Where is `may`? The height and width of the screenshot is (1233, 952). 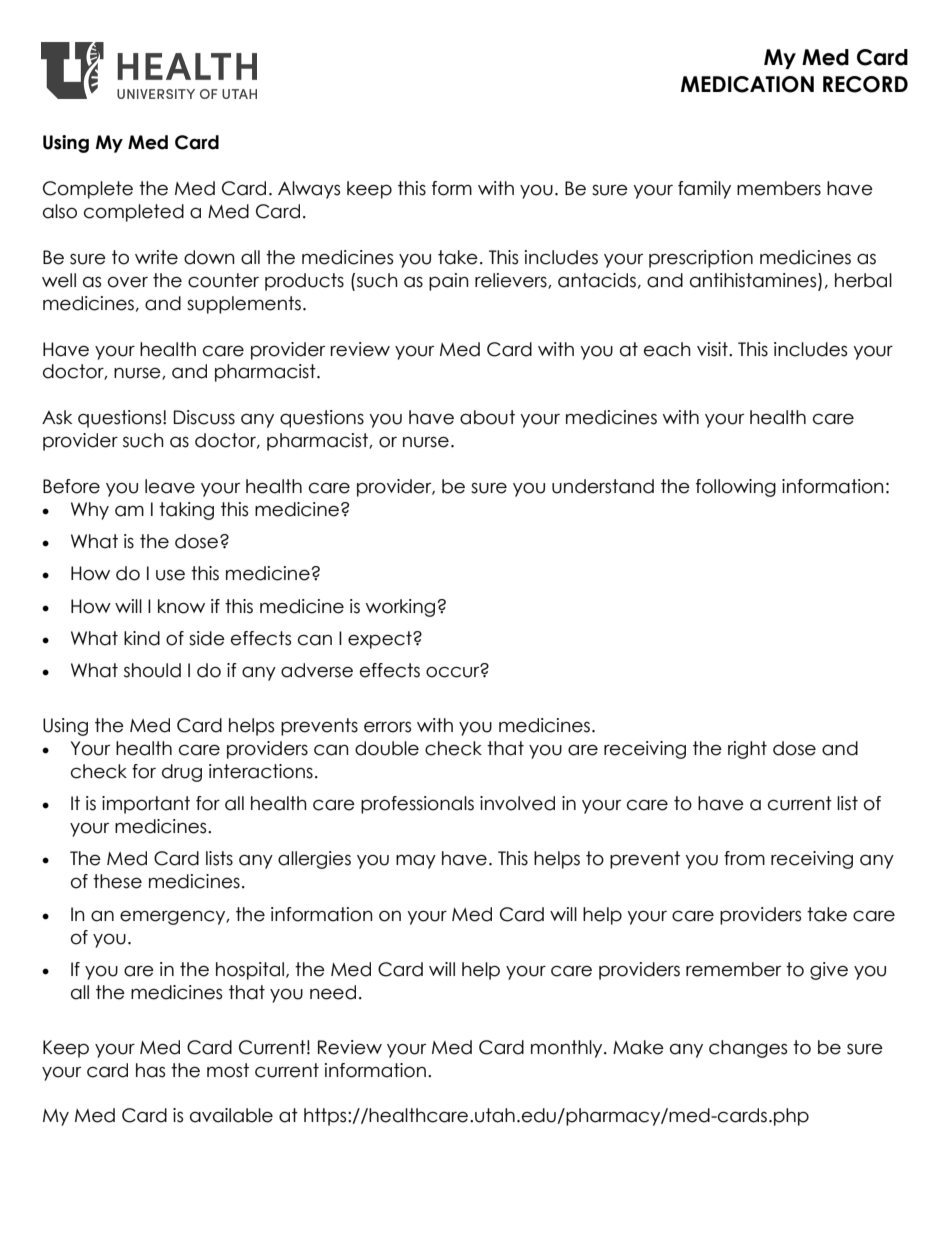 may is located at coordinates (416, 861).
